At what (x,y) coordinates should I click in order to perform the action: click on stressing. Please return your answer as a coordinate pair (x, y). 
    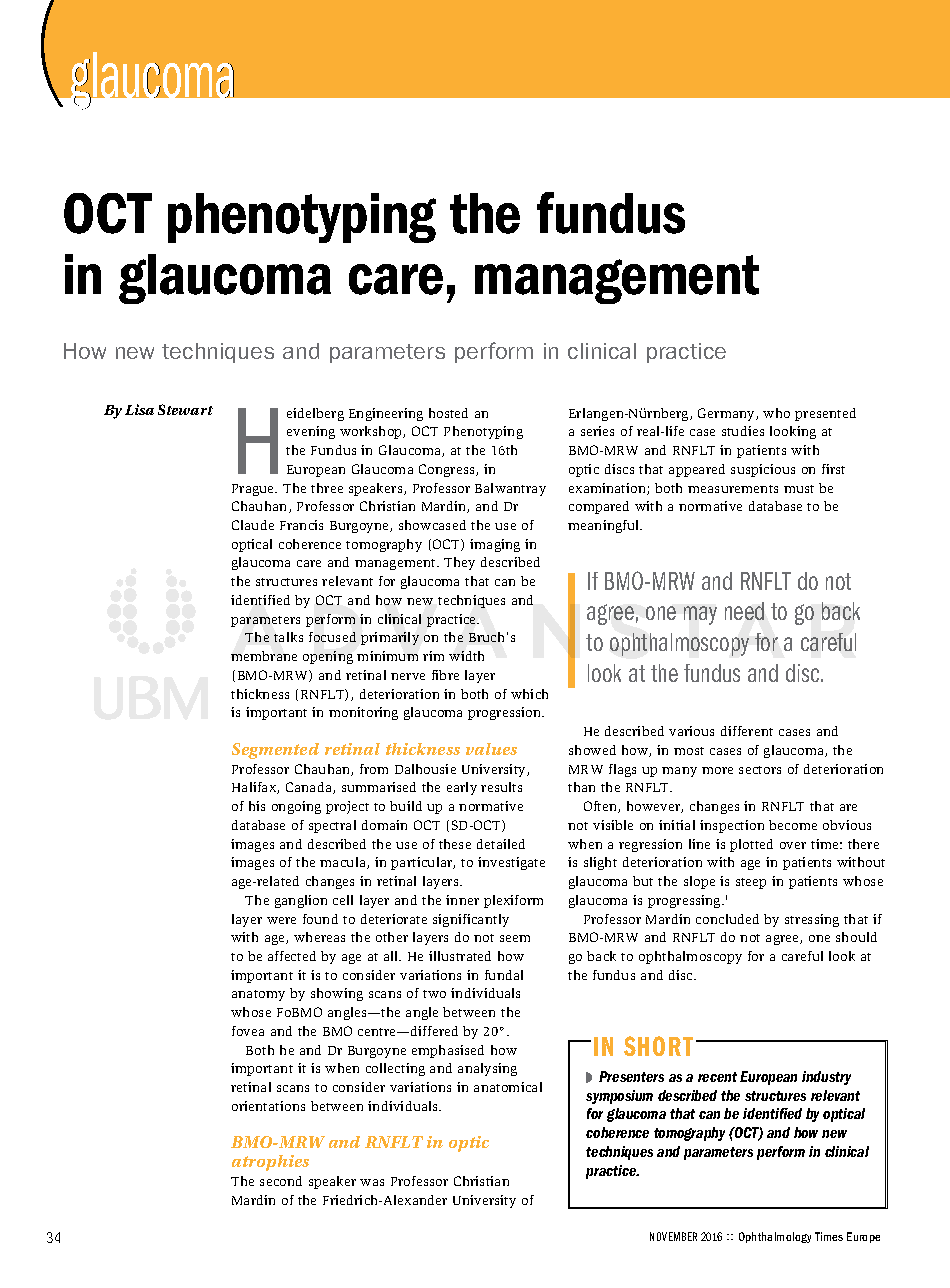
    Looking at the image, I should click on (812, 920).
